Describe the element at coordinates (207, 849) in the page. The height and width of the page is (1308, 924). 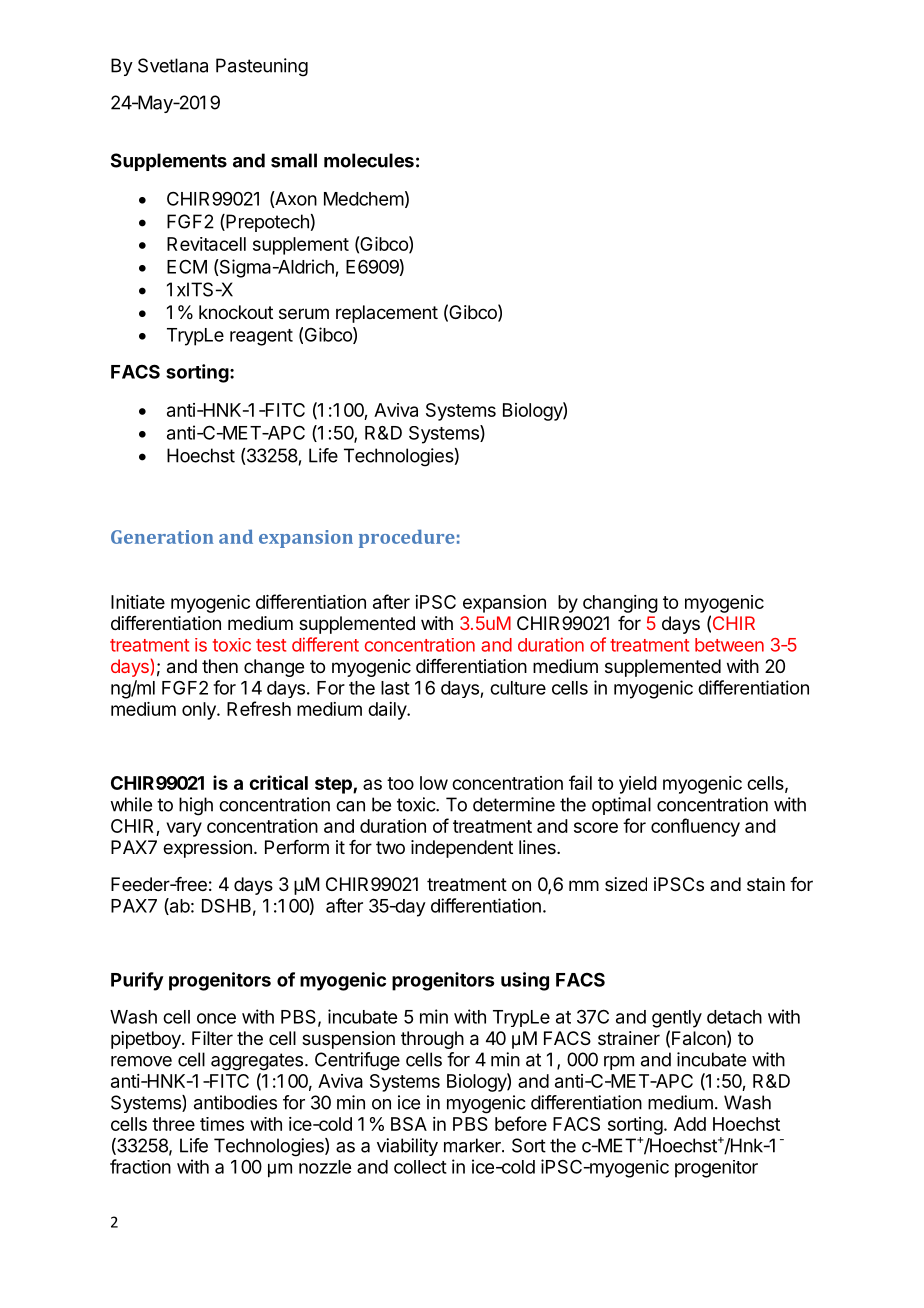
I see `expression` at that location.
